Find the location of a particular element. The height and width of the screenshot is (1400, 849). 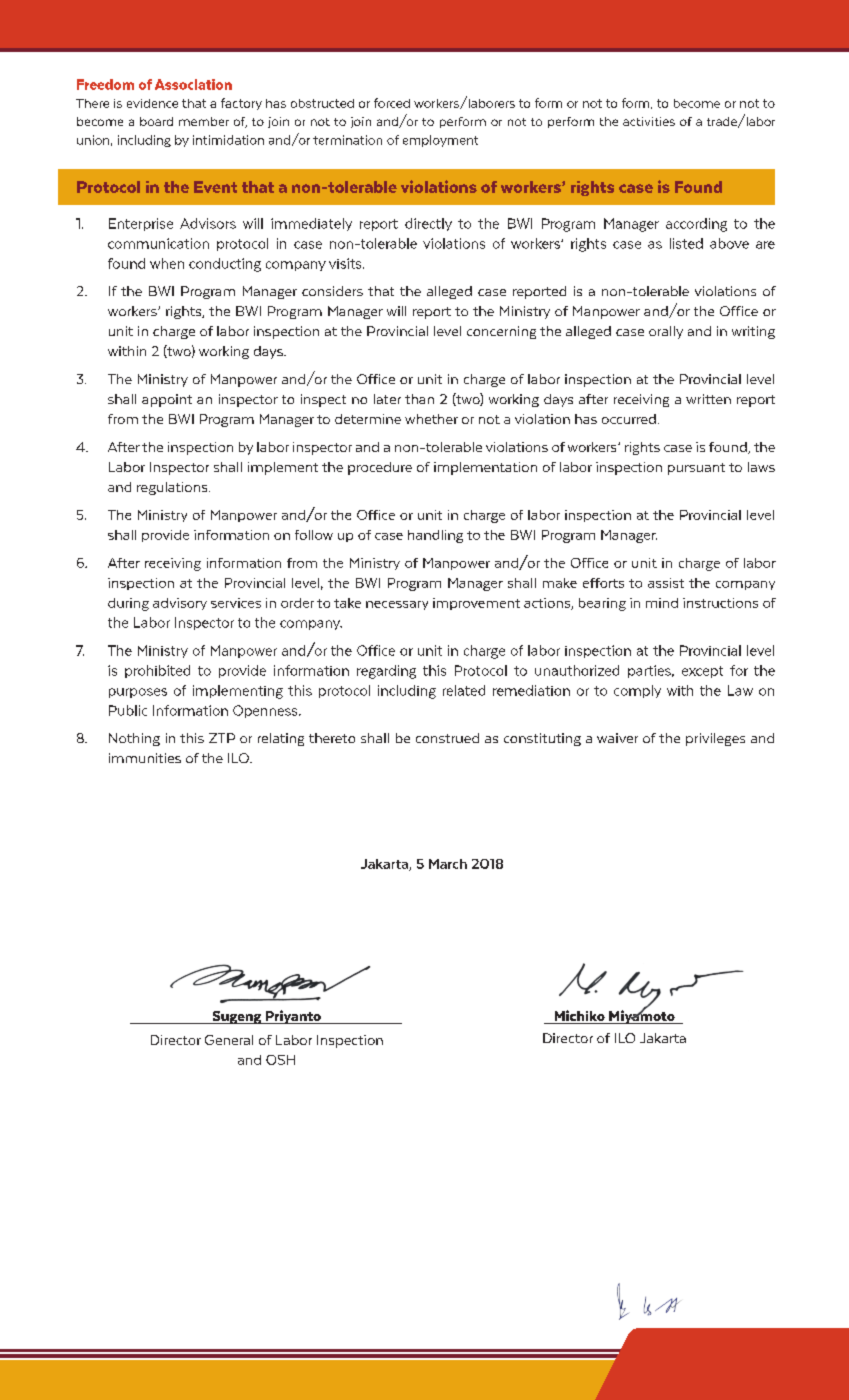

Nothing is located at coordinates (134, 739).
